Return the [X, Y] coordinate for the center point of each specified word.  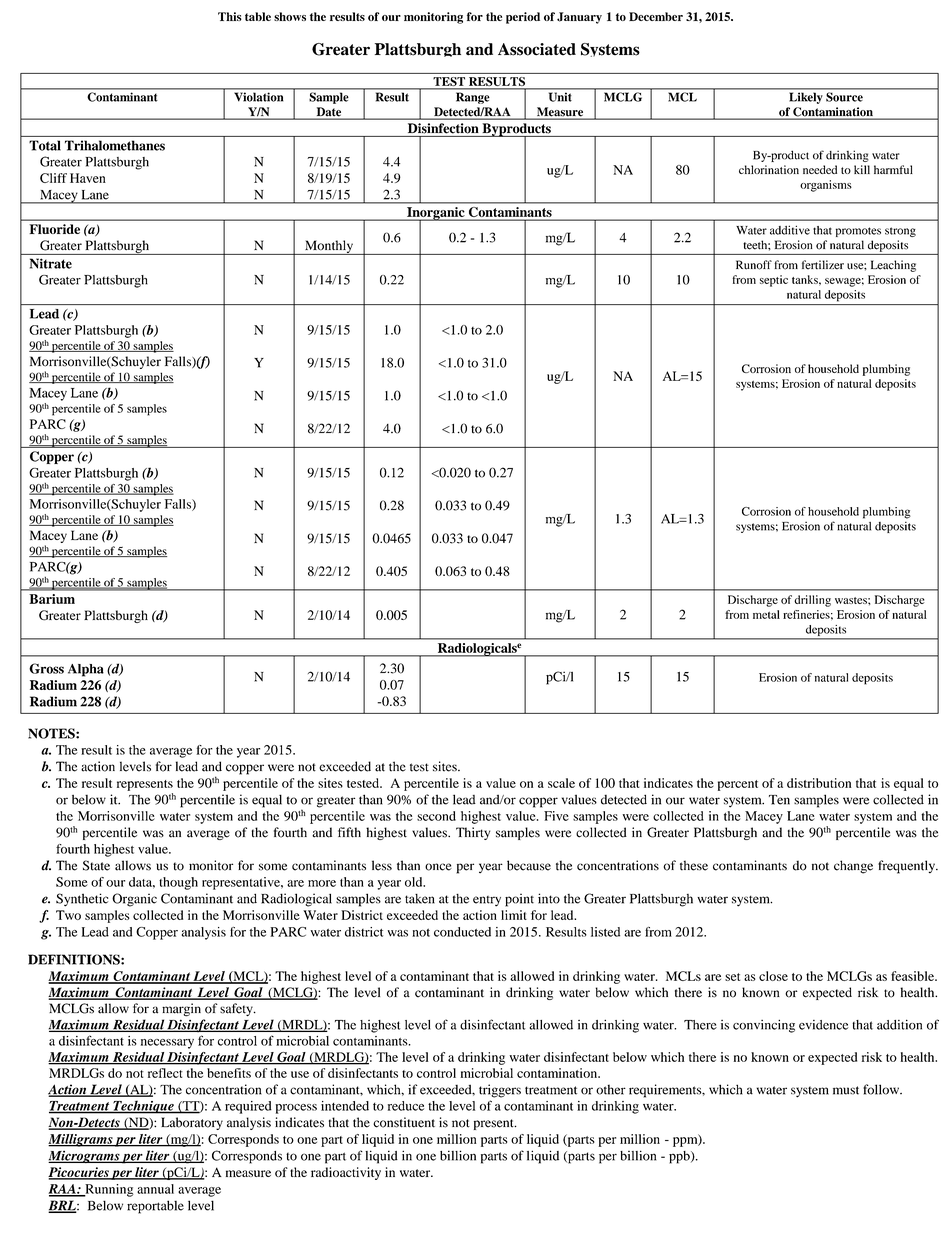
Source [844, 97]
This [230, 16]
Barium [52, 599]
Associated [537, 49]
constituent [404, 1122]
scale [561, 783]
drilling [812, 601]
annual [155, 1189]
